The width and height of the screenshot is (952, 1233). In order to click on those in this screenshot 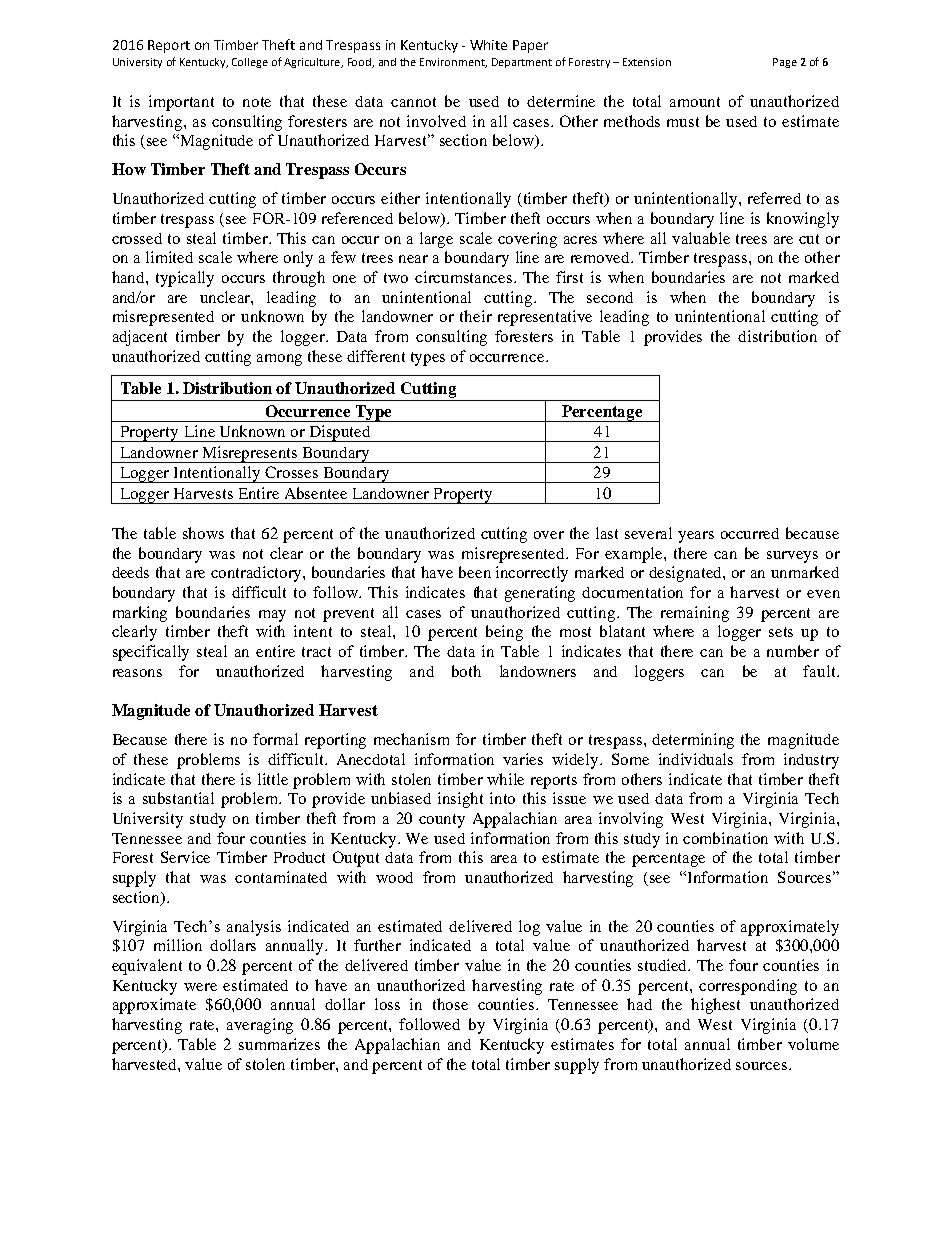, I will do `click(450, 1004)`.
